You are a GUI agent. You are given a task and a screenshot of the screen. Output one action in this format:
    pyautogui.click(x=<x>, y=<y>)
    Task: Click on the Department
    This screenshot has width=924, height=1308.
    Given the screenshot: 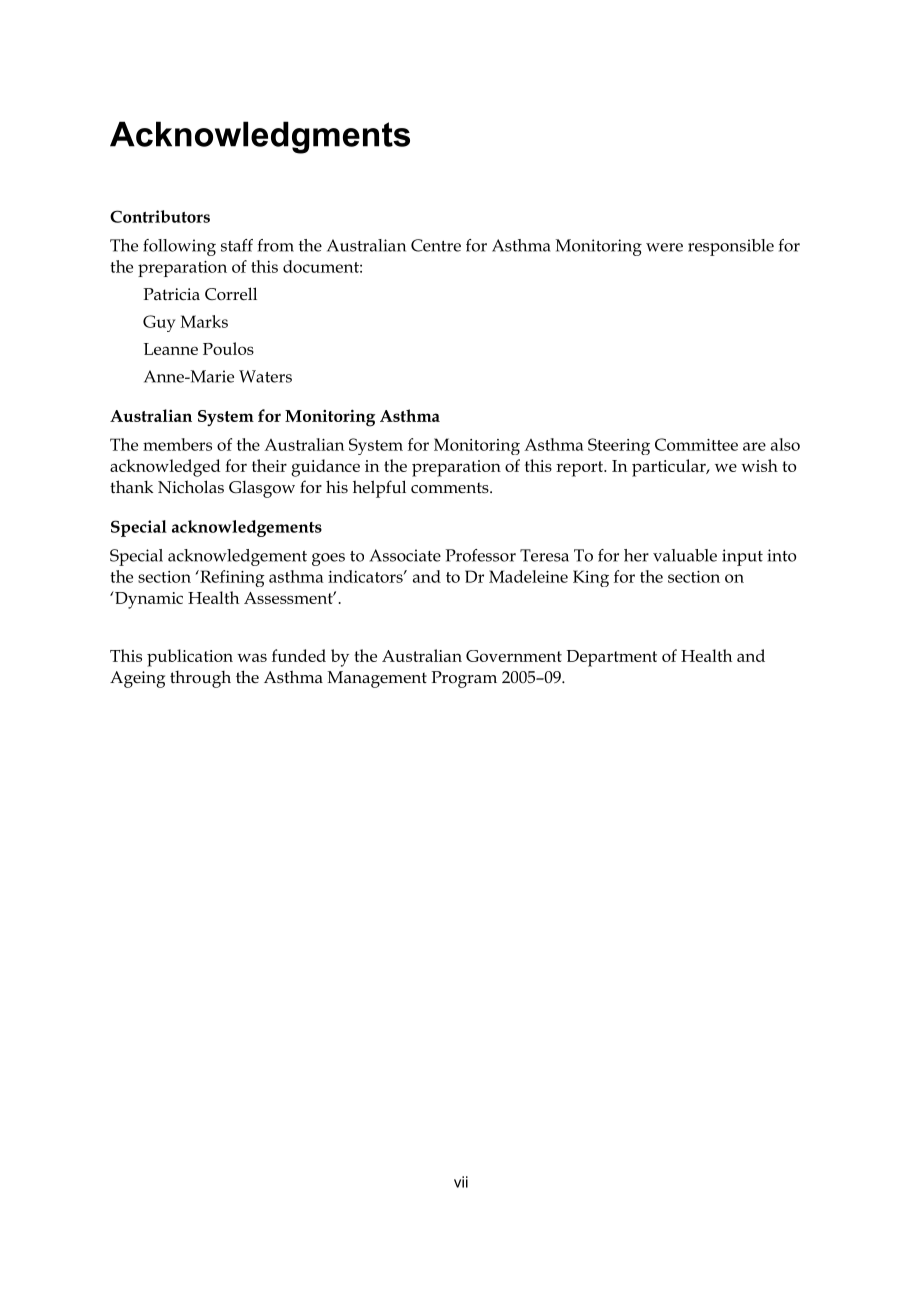 What is the action you would take?
    pyautogui.click(x=611, y=658)
